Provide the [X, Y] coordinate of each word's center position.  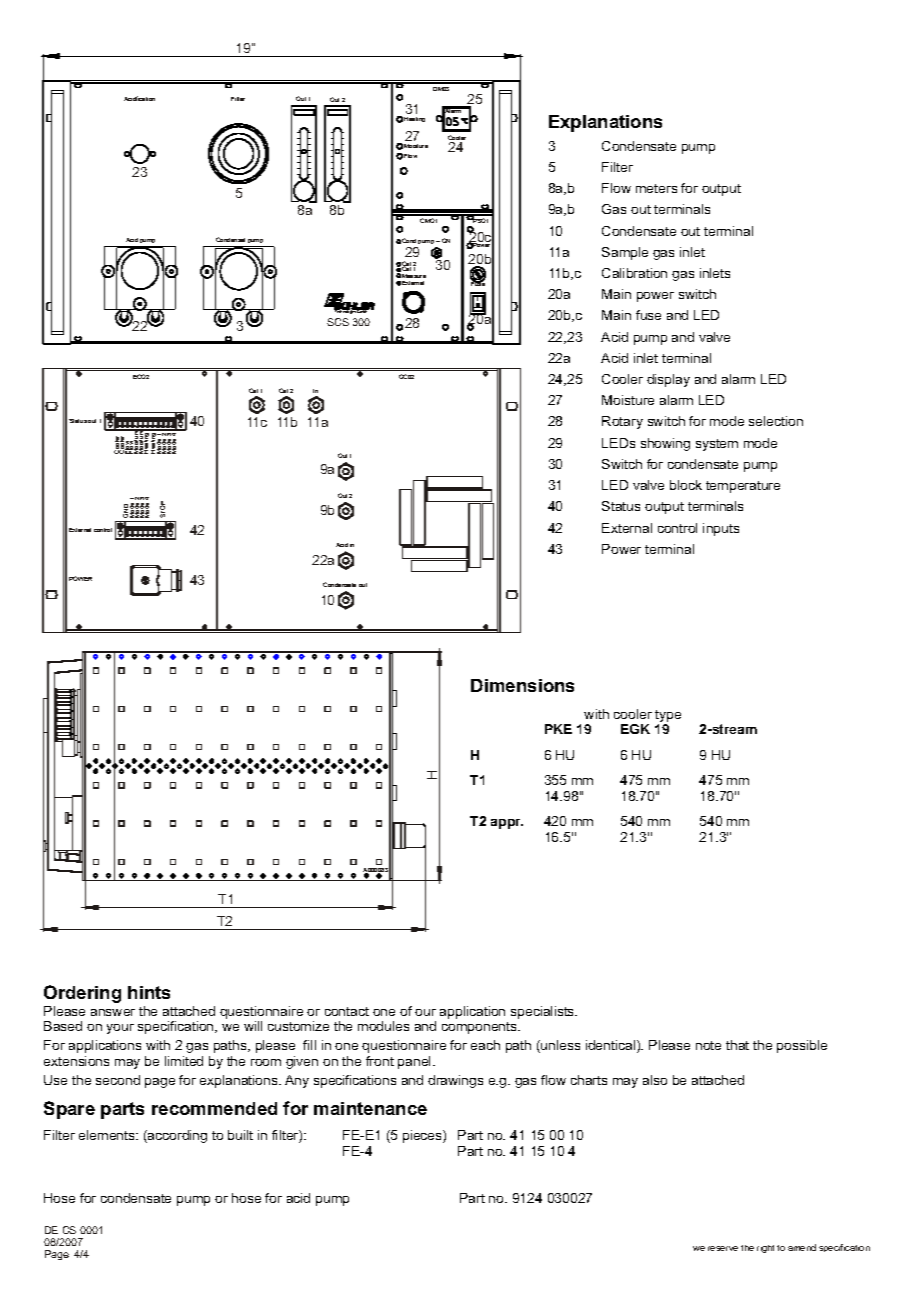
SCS [338, 322]
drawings [455, 1081]
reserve [723, 1248]
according [176, 1136]
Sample [625, 253]
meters [656, 188]
